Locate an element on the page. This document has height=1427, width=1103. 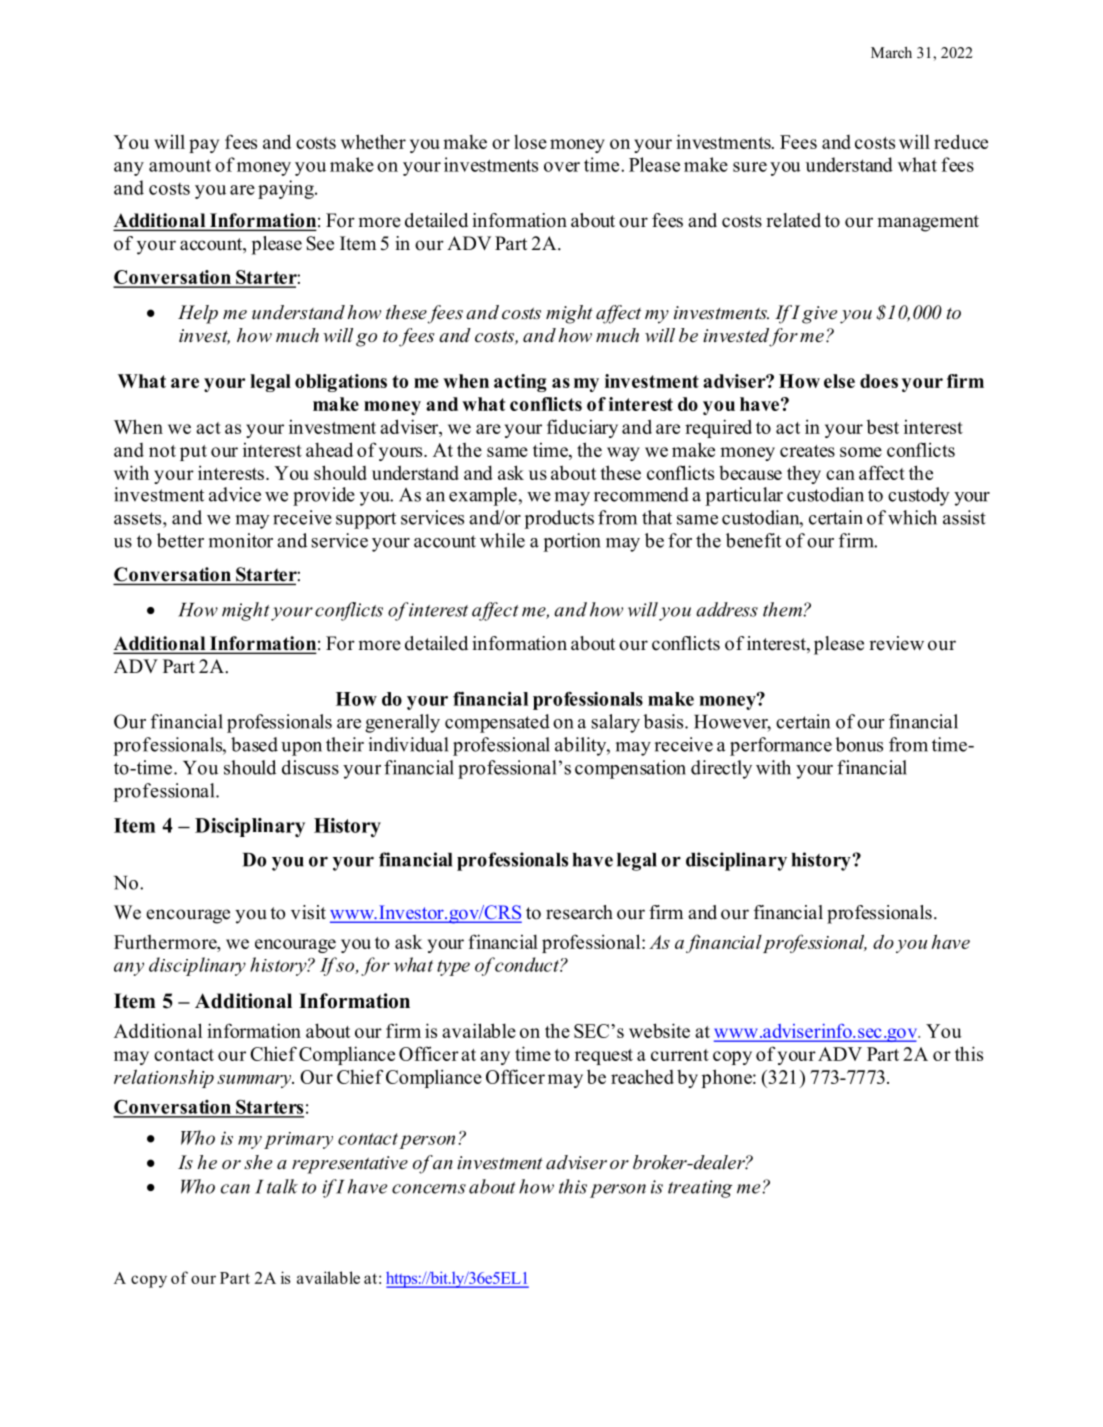
acting is located at coordinates (520, 383).
